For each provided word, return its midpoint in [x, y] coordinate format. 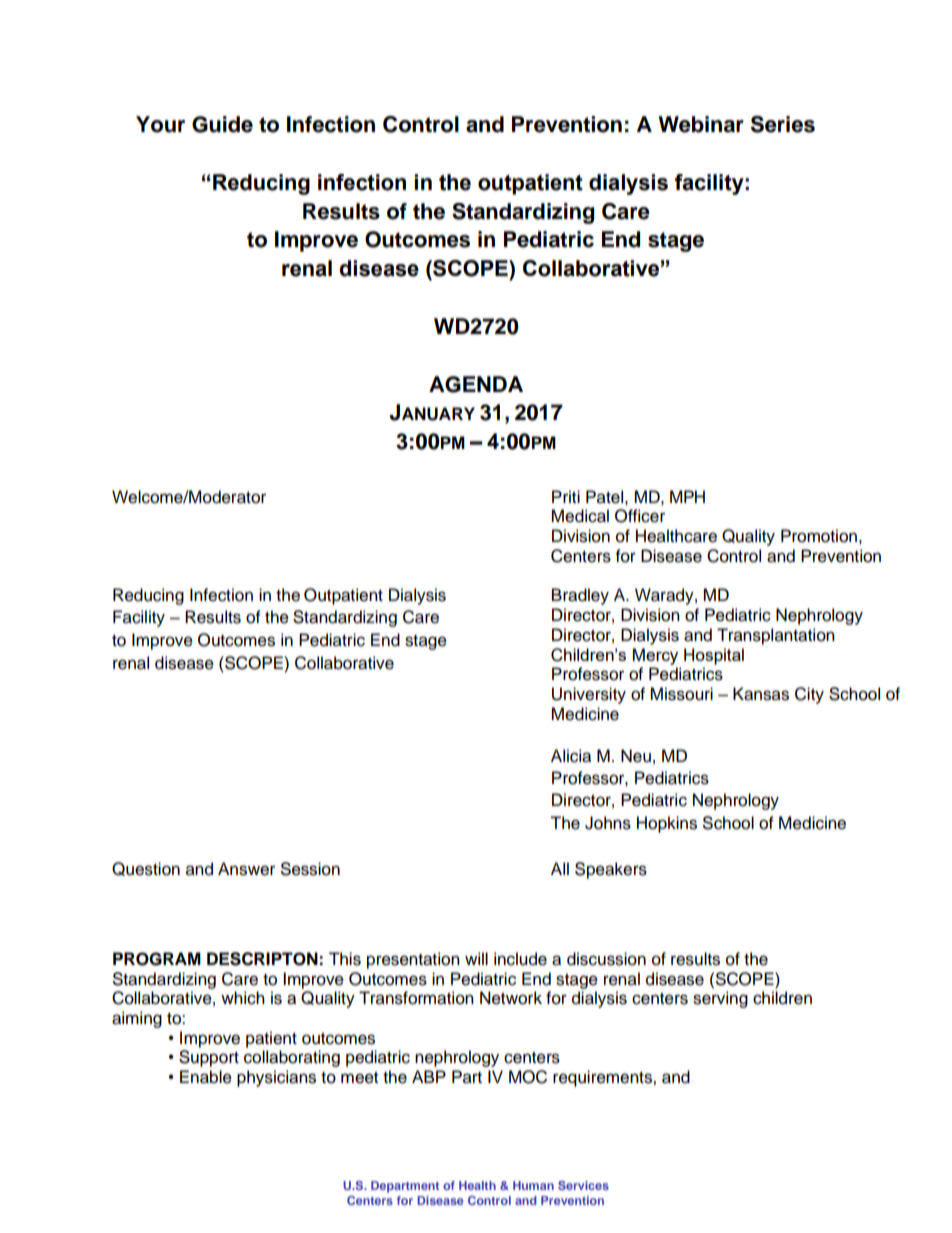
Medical [580, 516]
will [476, 958]
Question [146, 869]
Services [583, 1185]
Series [783, 124]
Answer [246, 869]
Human [533, 1185]
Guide [222, 124]
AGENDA [476, 384]
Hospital [714, 656]
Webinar [701, 124]
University [589, 695]
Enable [206, 1077]
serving [720, 999]
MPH [687, 496]
